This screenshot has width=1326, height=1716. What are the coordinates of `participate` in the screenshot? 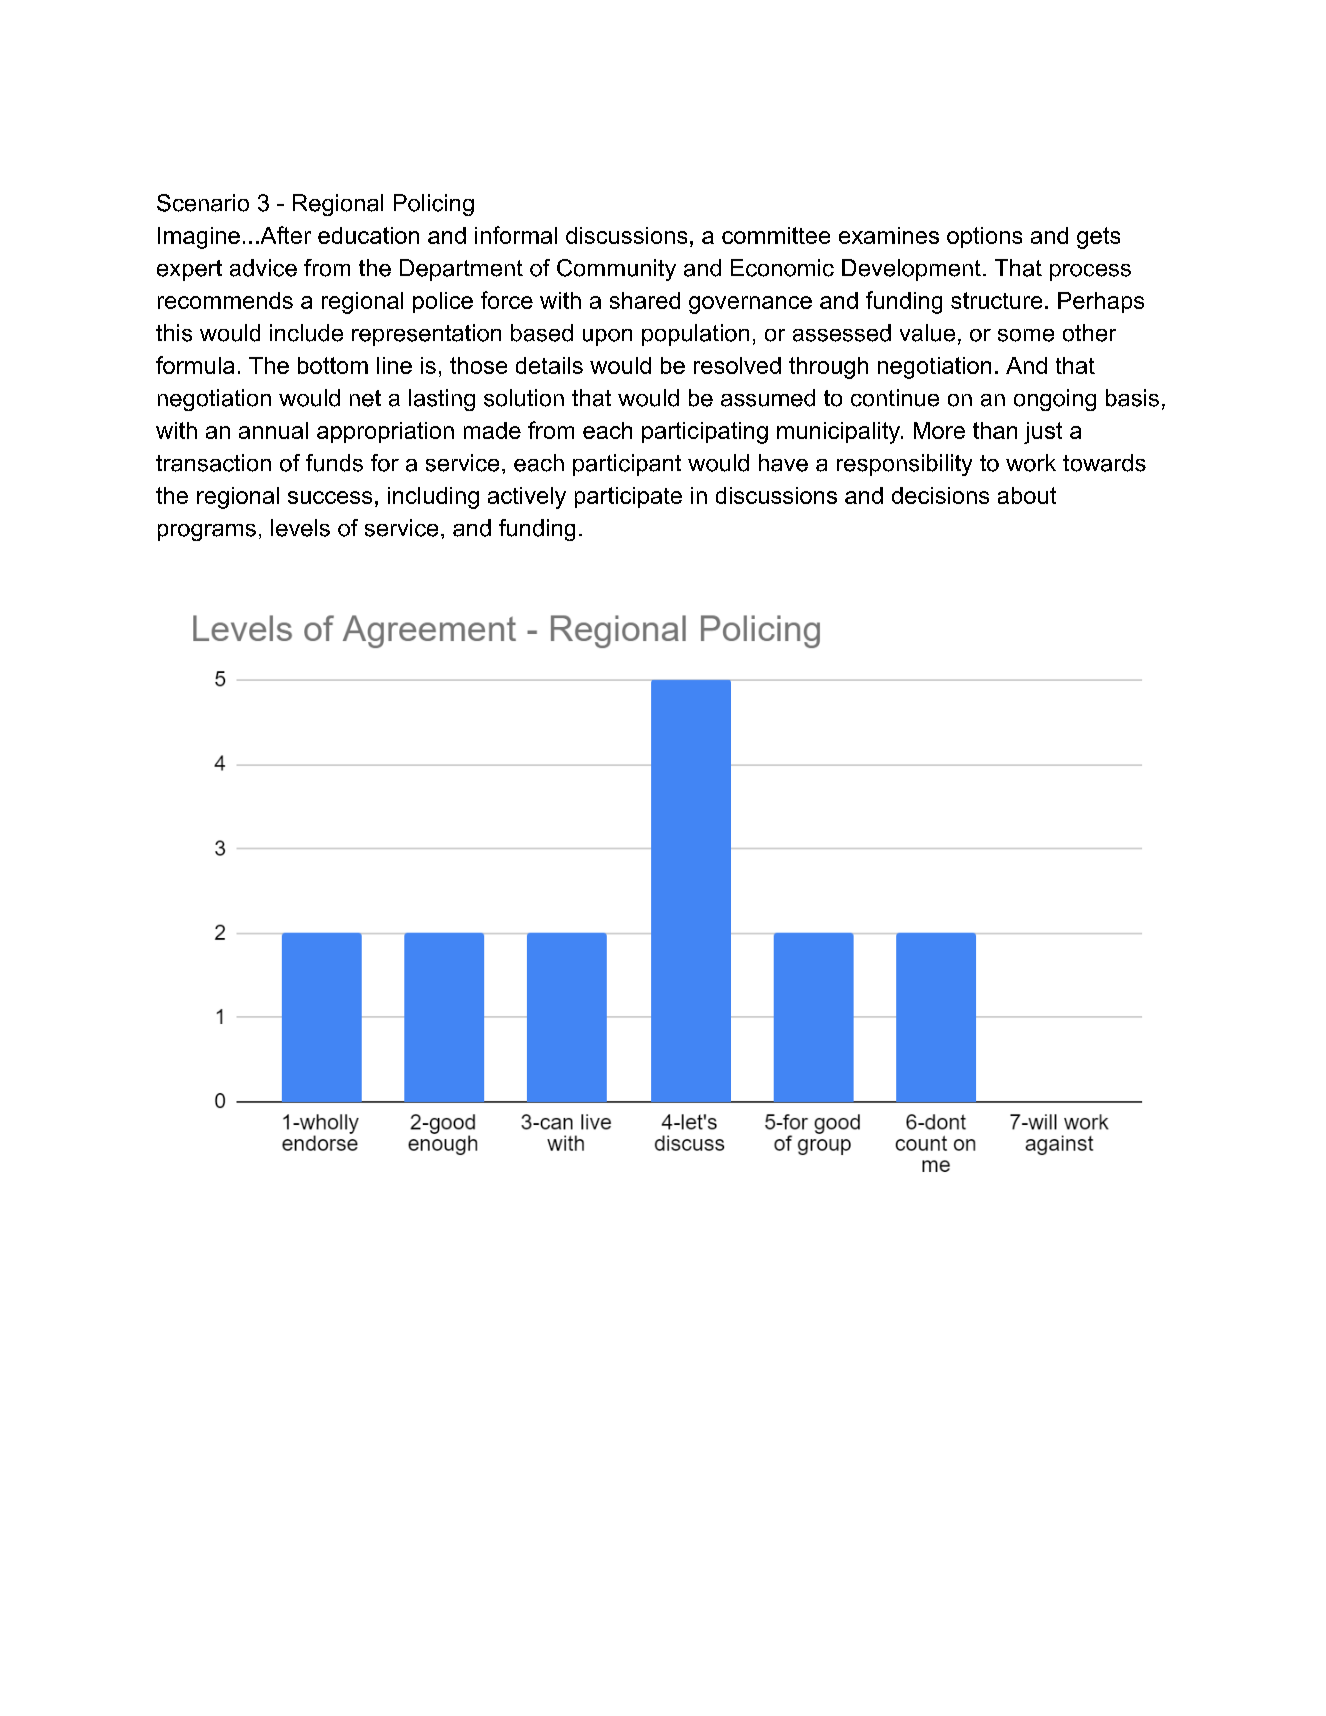 It's located at (628, 497).
